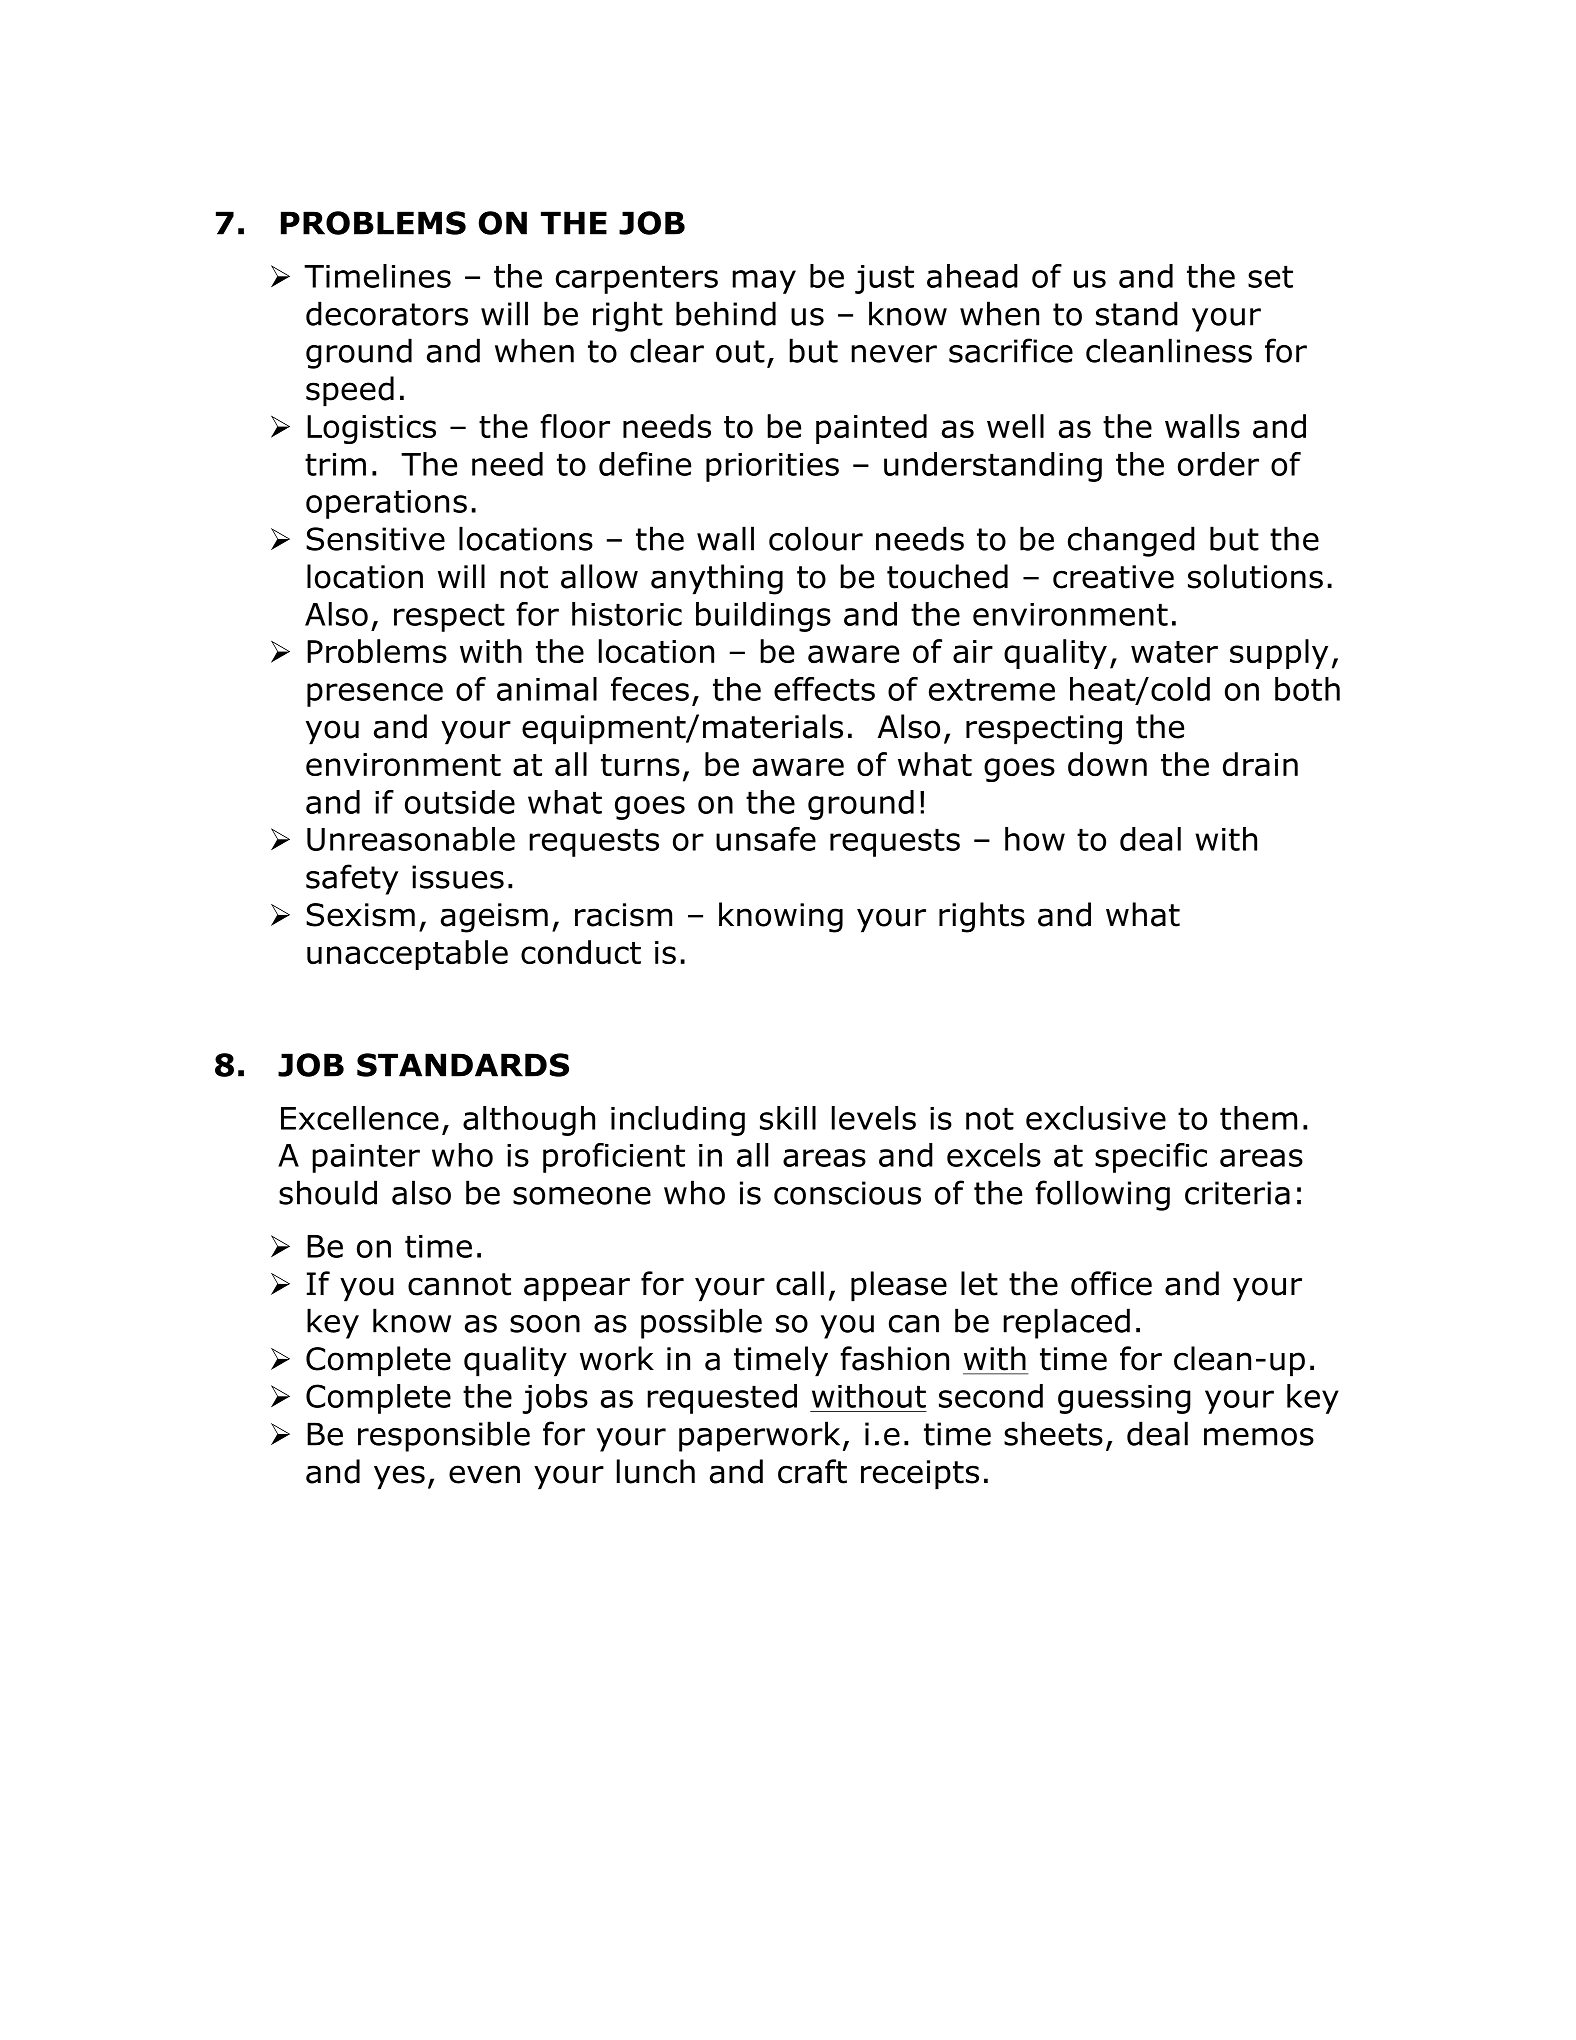 Image resolution: width=1576 pixels, height=2040 pixels. What do you see at coordinates (1270, 276) in the screenshot?
I see `set` at bounding box center [1270, 276].
